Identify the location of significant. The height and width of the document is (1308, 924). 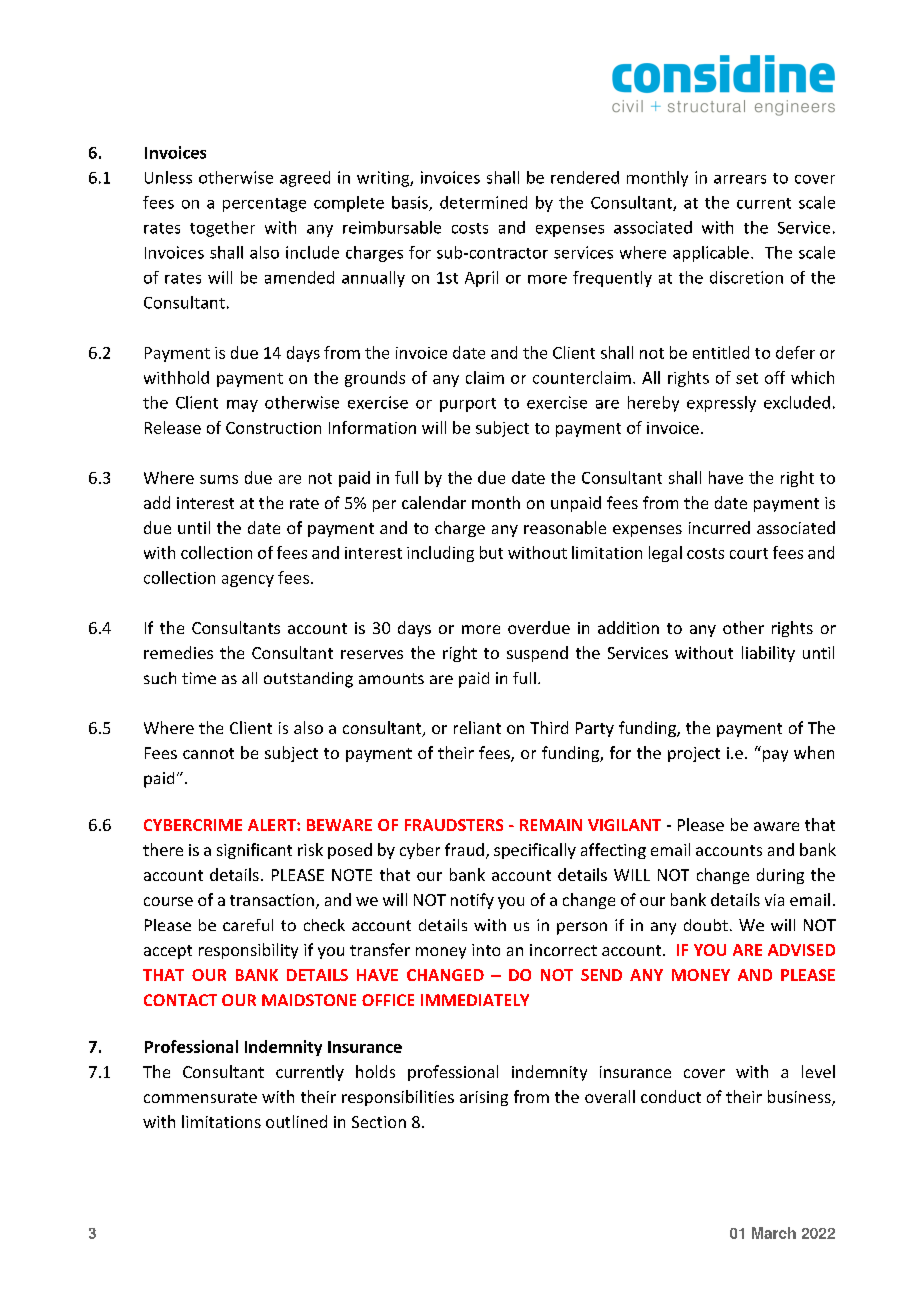
(254, 851).
